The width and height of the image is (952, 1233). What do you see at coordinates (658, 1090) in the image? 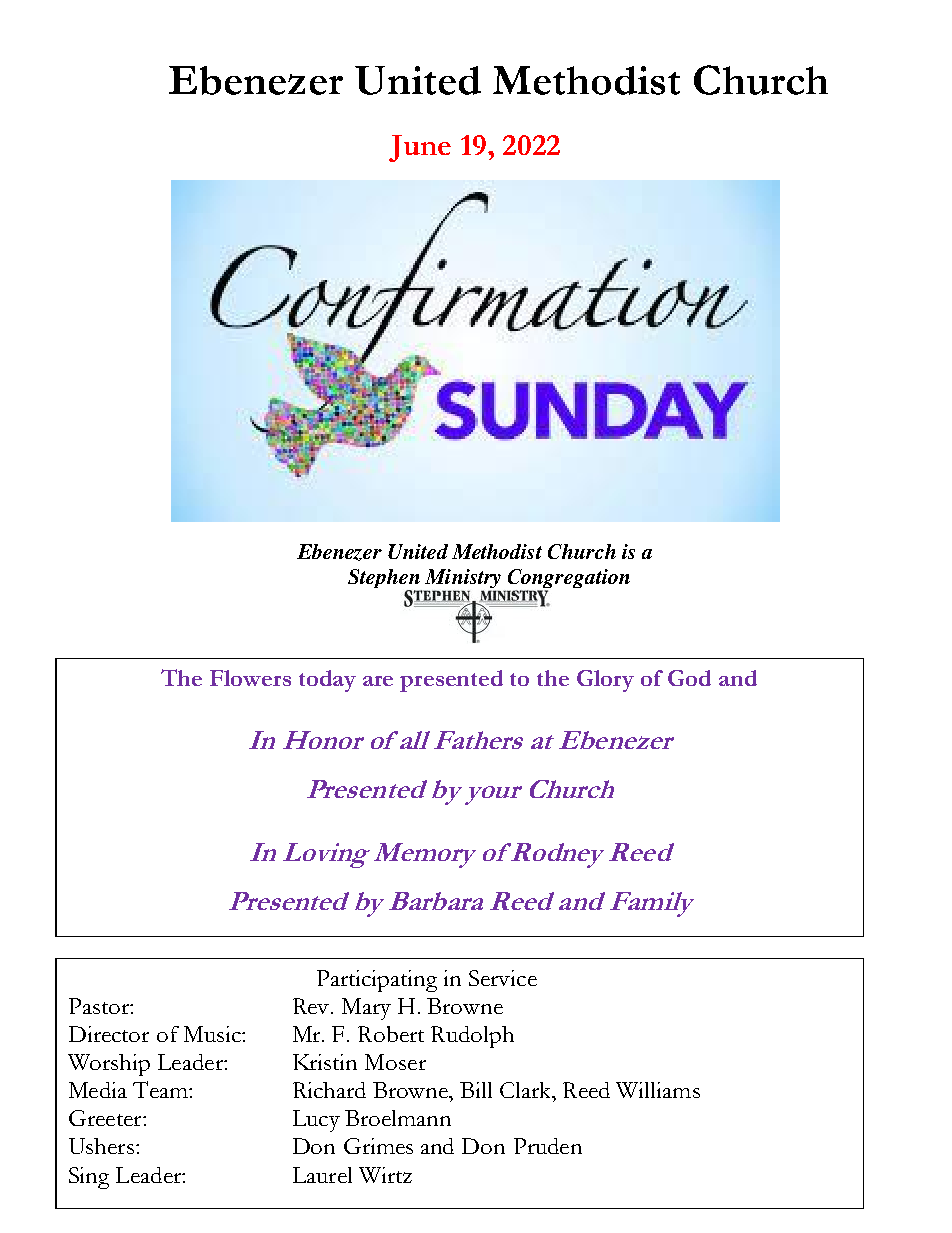
I see `Williams` at bounding box center [658, 1090].
